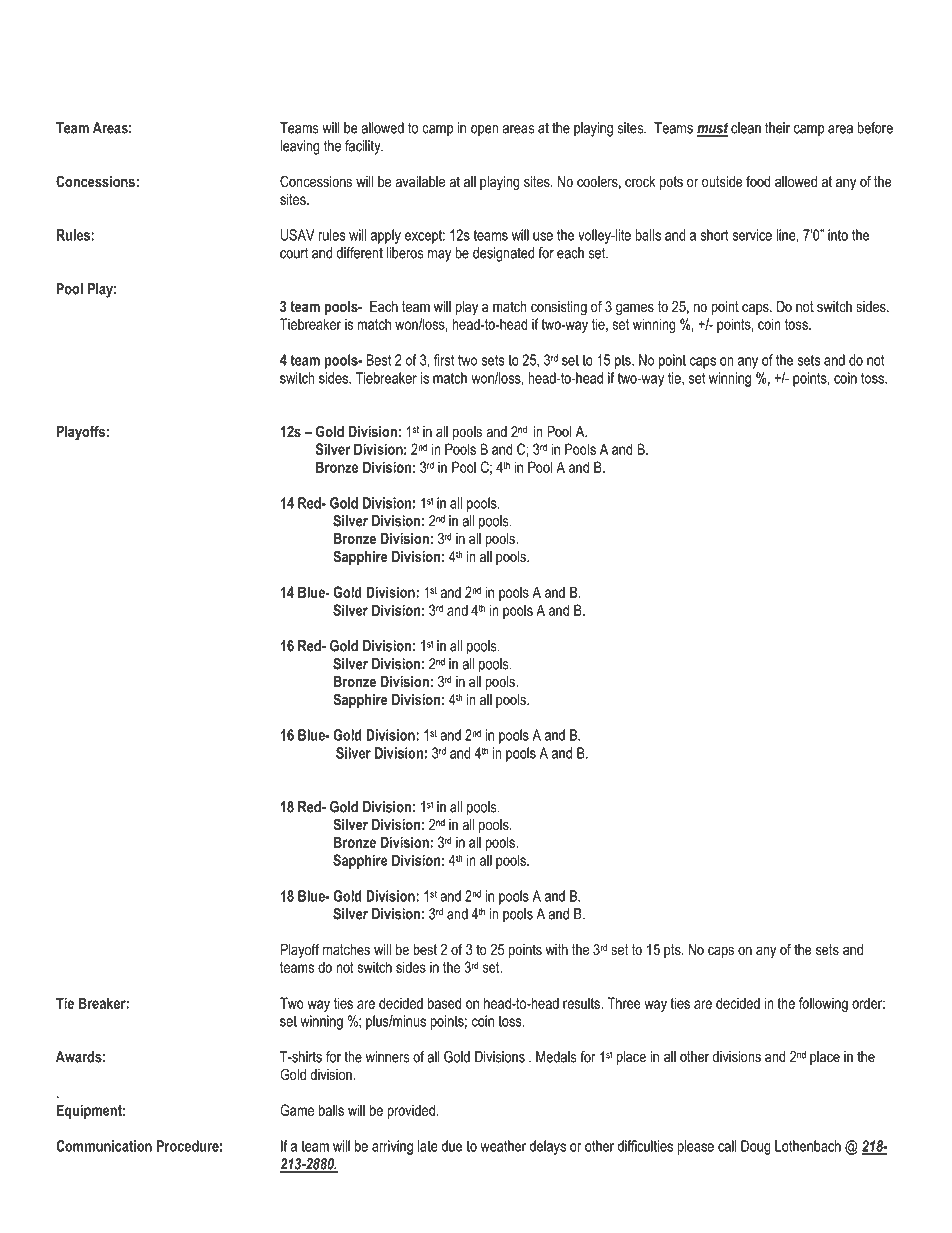 The height and width of the page is (1233, 952). Describe the element at coordinates (444, 1003) in the page. I see `based` at that location.
